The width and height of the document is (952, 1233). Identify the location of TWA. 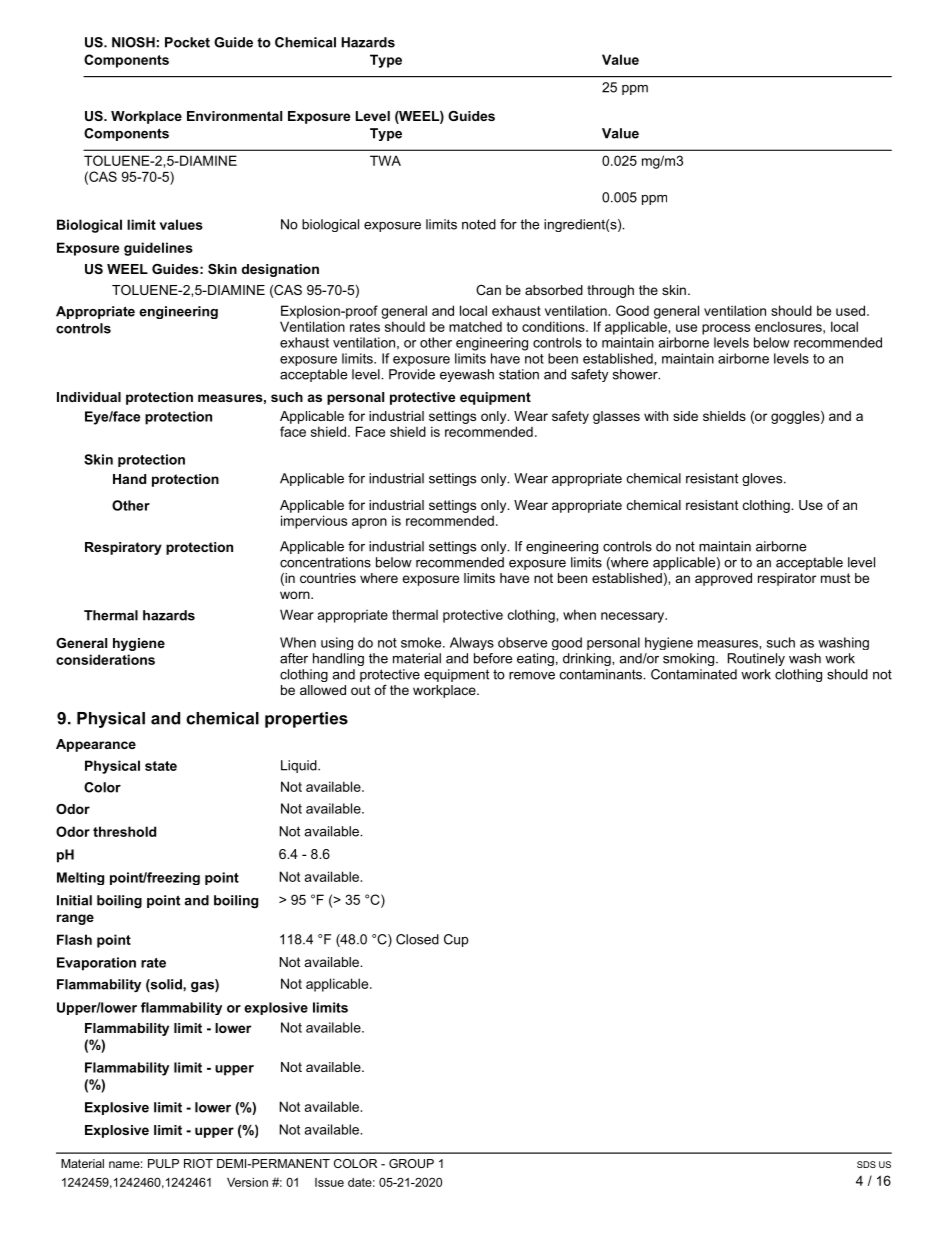
(385, 160).
